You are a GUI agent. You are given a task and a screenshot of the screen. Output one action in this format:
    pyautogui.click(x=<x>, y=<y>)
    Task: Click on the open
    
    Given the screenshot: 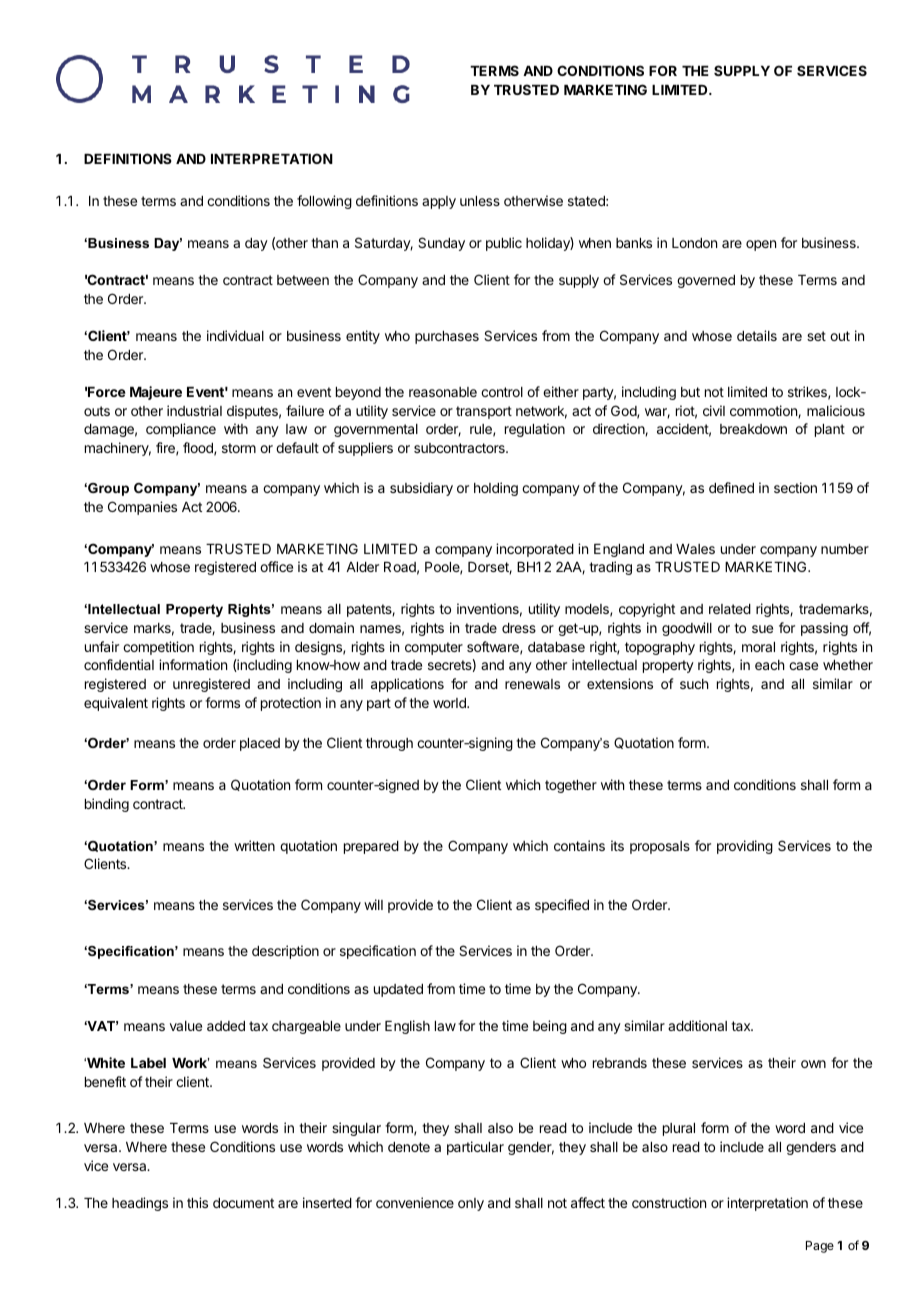 What is the action you would take?
    pyautogui.click(x=761, y=245)
